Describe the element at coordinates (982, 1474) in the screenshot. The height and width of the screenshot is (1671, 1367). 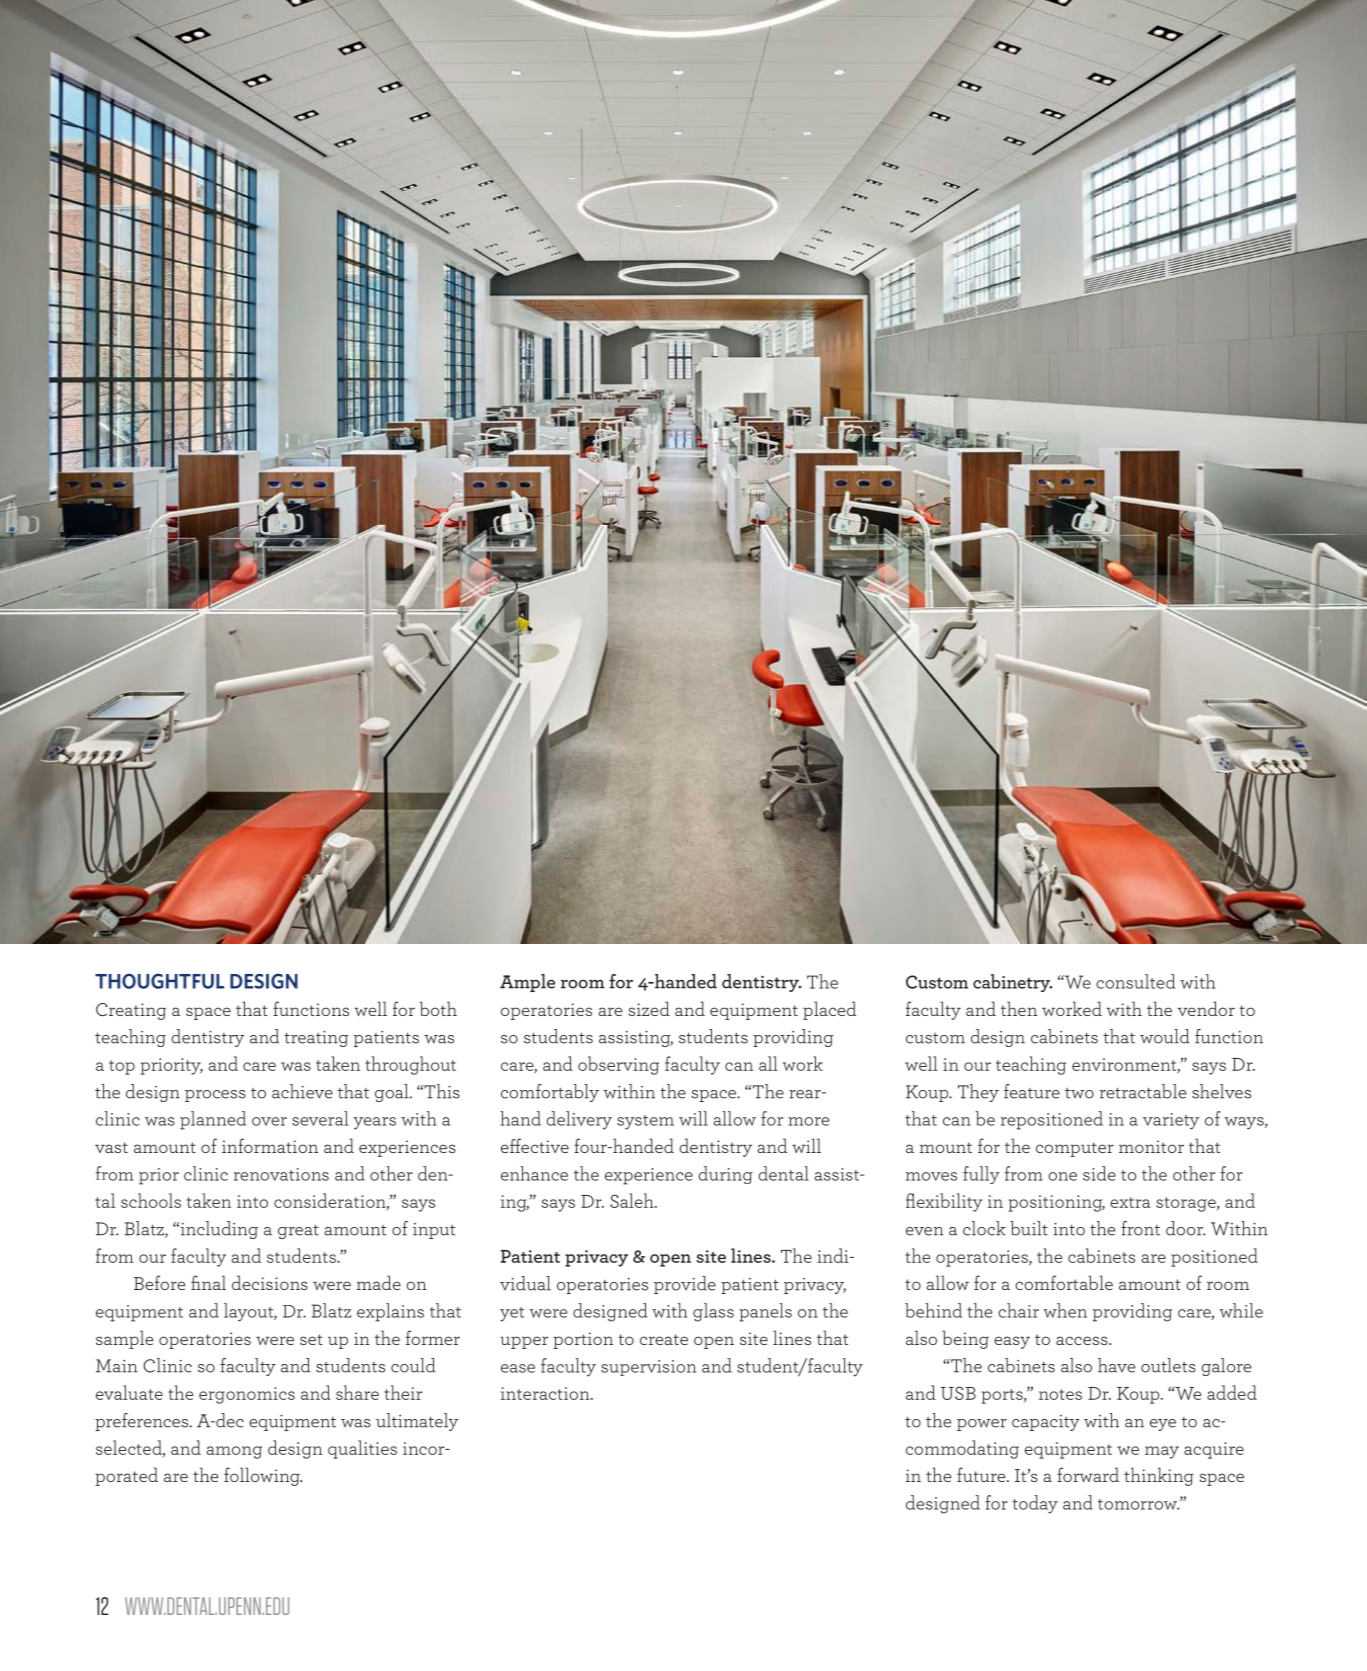
I see `future` at that location.
